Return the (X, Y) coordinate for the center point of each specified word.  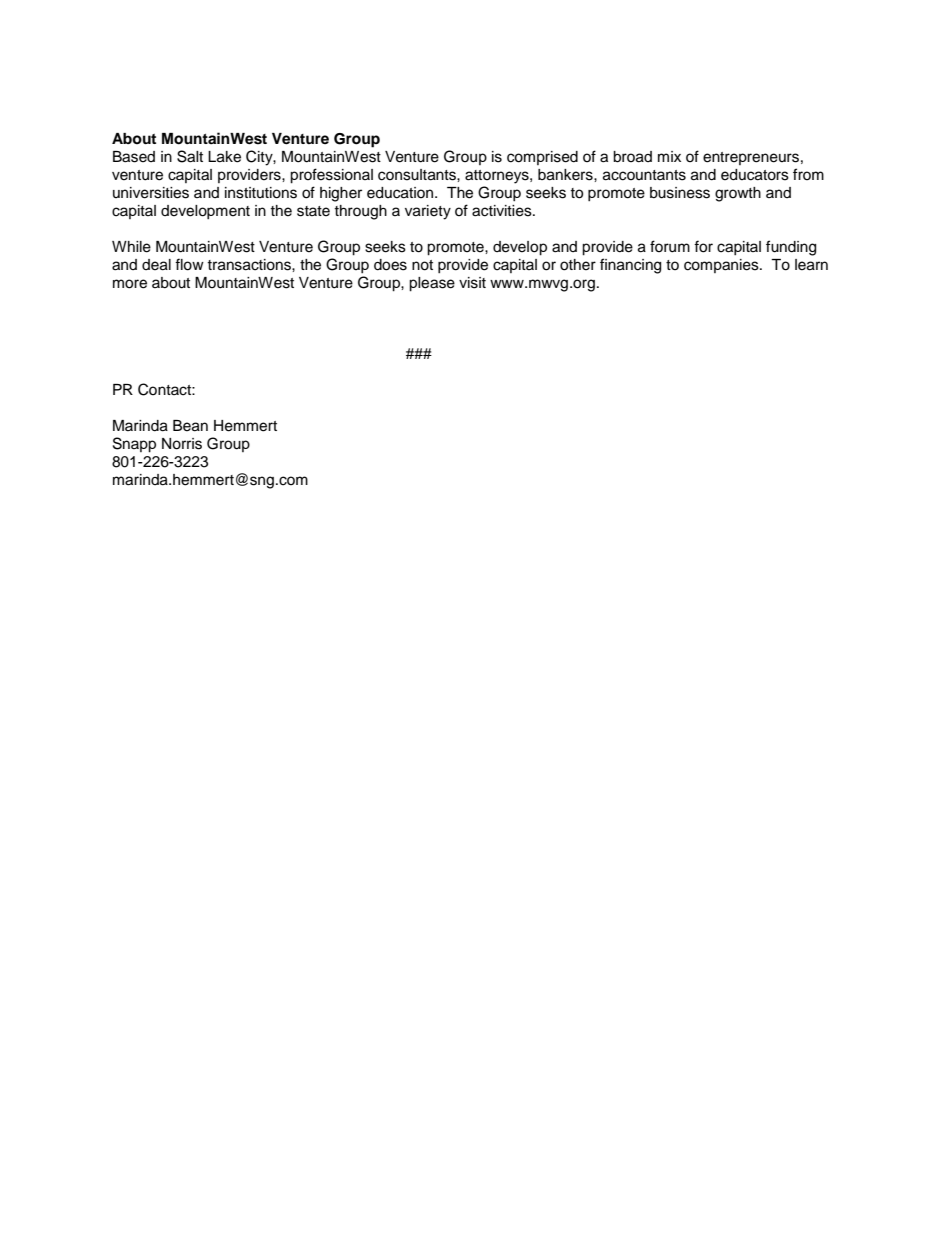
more (130, 284)
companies (722, 266)
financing (630, 266)
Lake (224, 157)
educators (755, 175)
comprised (542, 158)
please (432, 284)
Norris (182, 444)
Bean (190, 426)
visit (472, 283)
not (422, 265)
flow (189, 264)
